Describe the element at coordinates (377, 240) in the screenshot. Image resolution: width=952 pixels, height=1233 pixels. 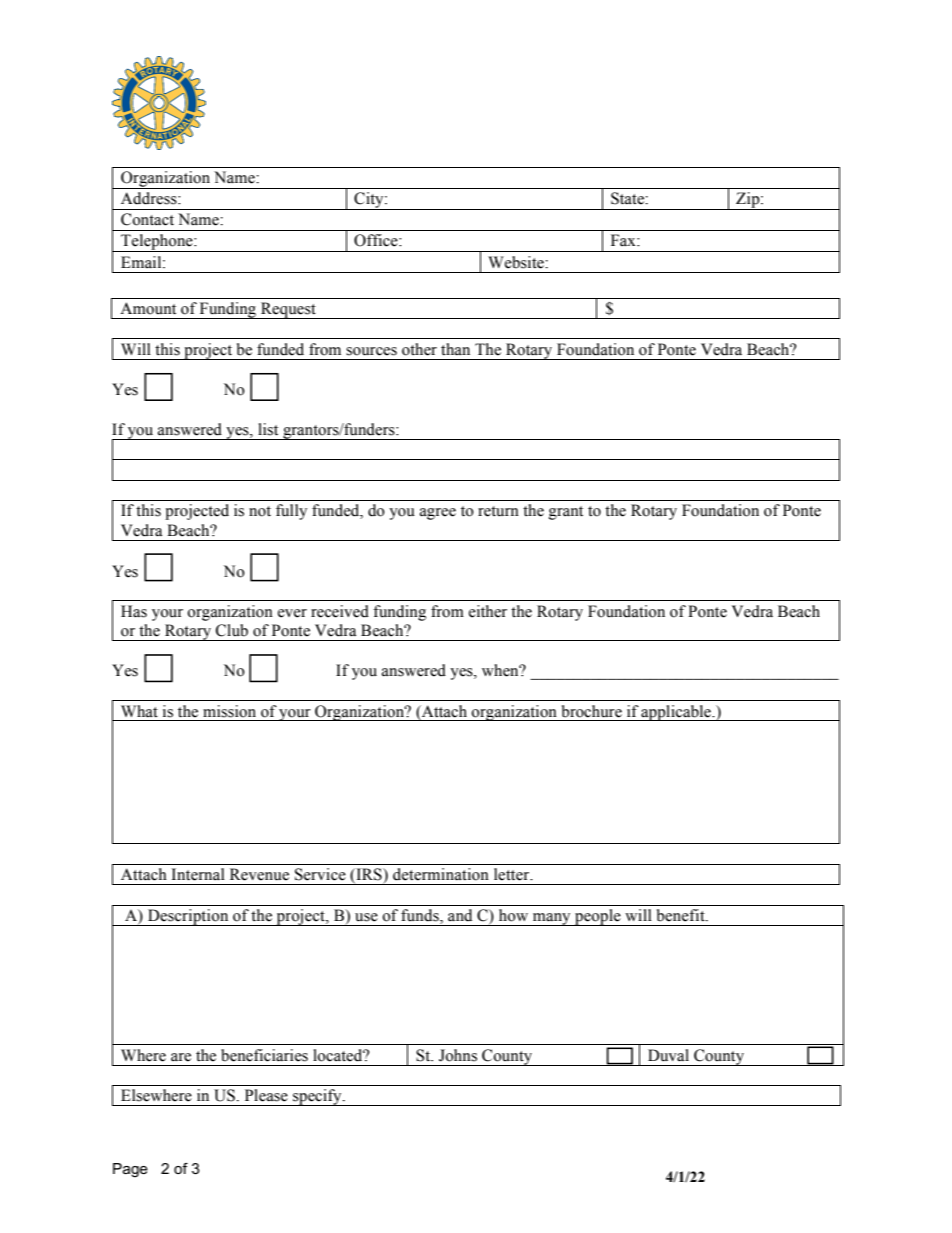
I see `Office` at that location.
